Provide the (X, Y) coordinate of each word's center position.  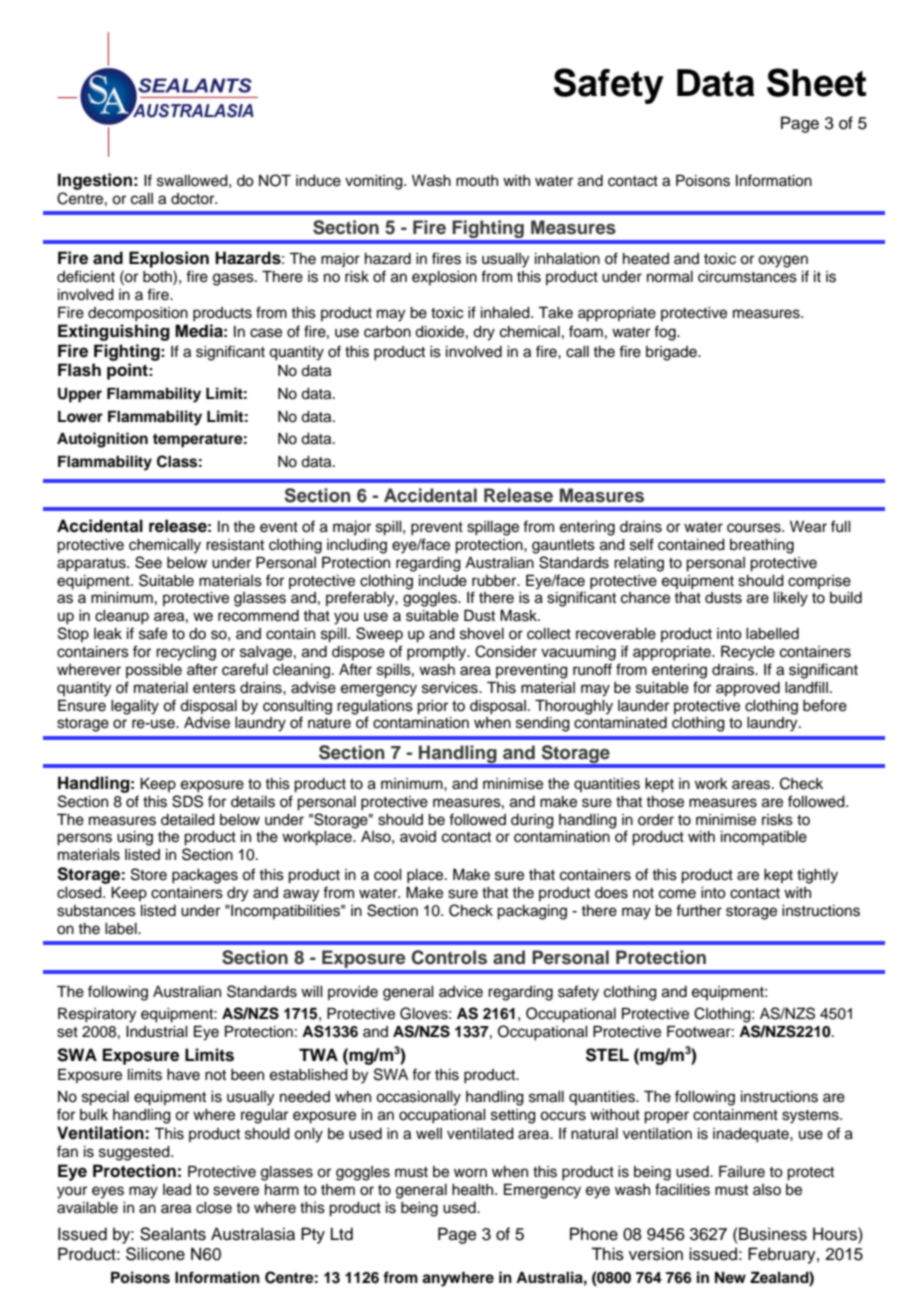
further (699, 910)
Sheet (816, 82)
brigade (672, 353)
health (474, 1190)
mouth (477, 181)
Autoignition (102, 440)
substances (96, 911)
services (451, 688)
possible (154, 671)
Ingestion (95, 181)
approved (748, 689)
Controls (449, 957)
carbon (387, 332)
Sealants (173, 1234)
